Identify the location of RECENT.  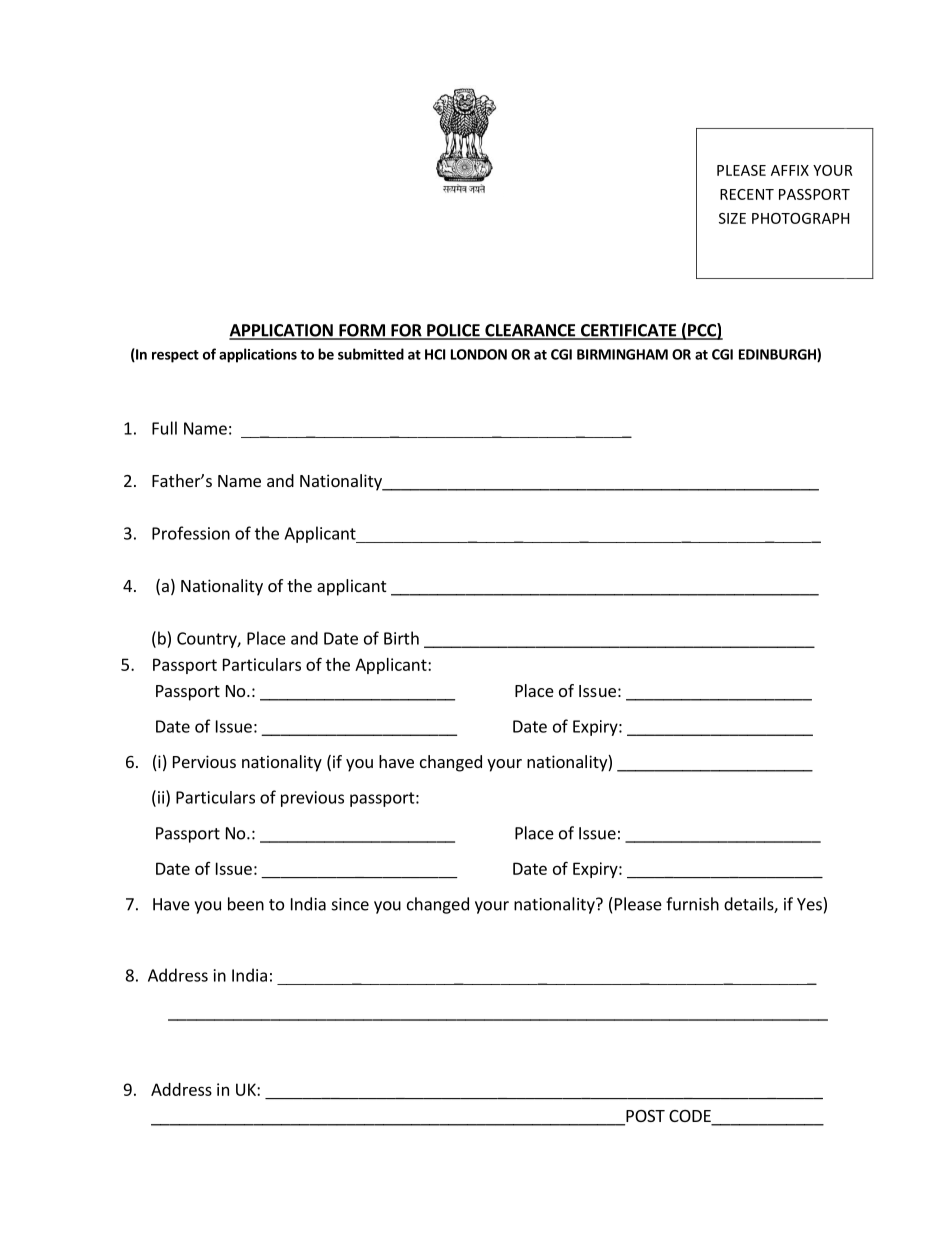
(747, 194).
